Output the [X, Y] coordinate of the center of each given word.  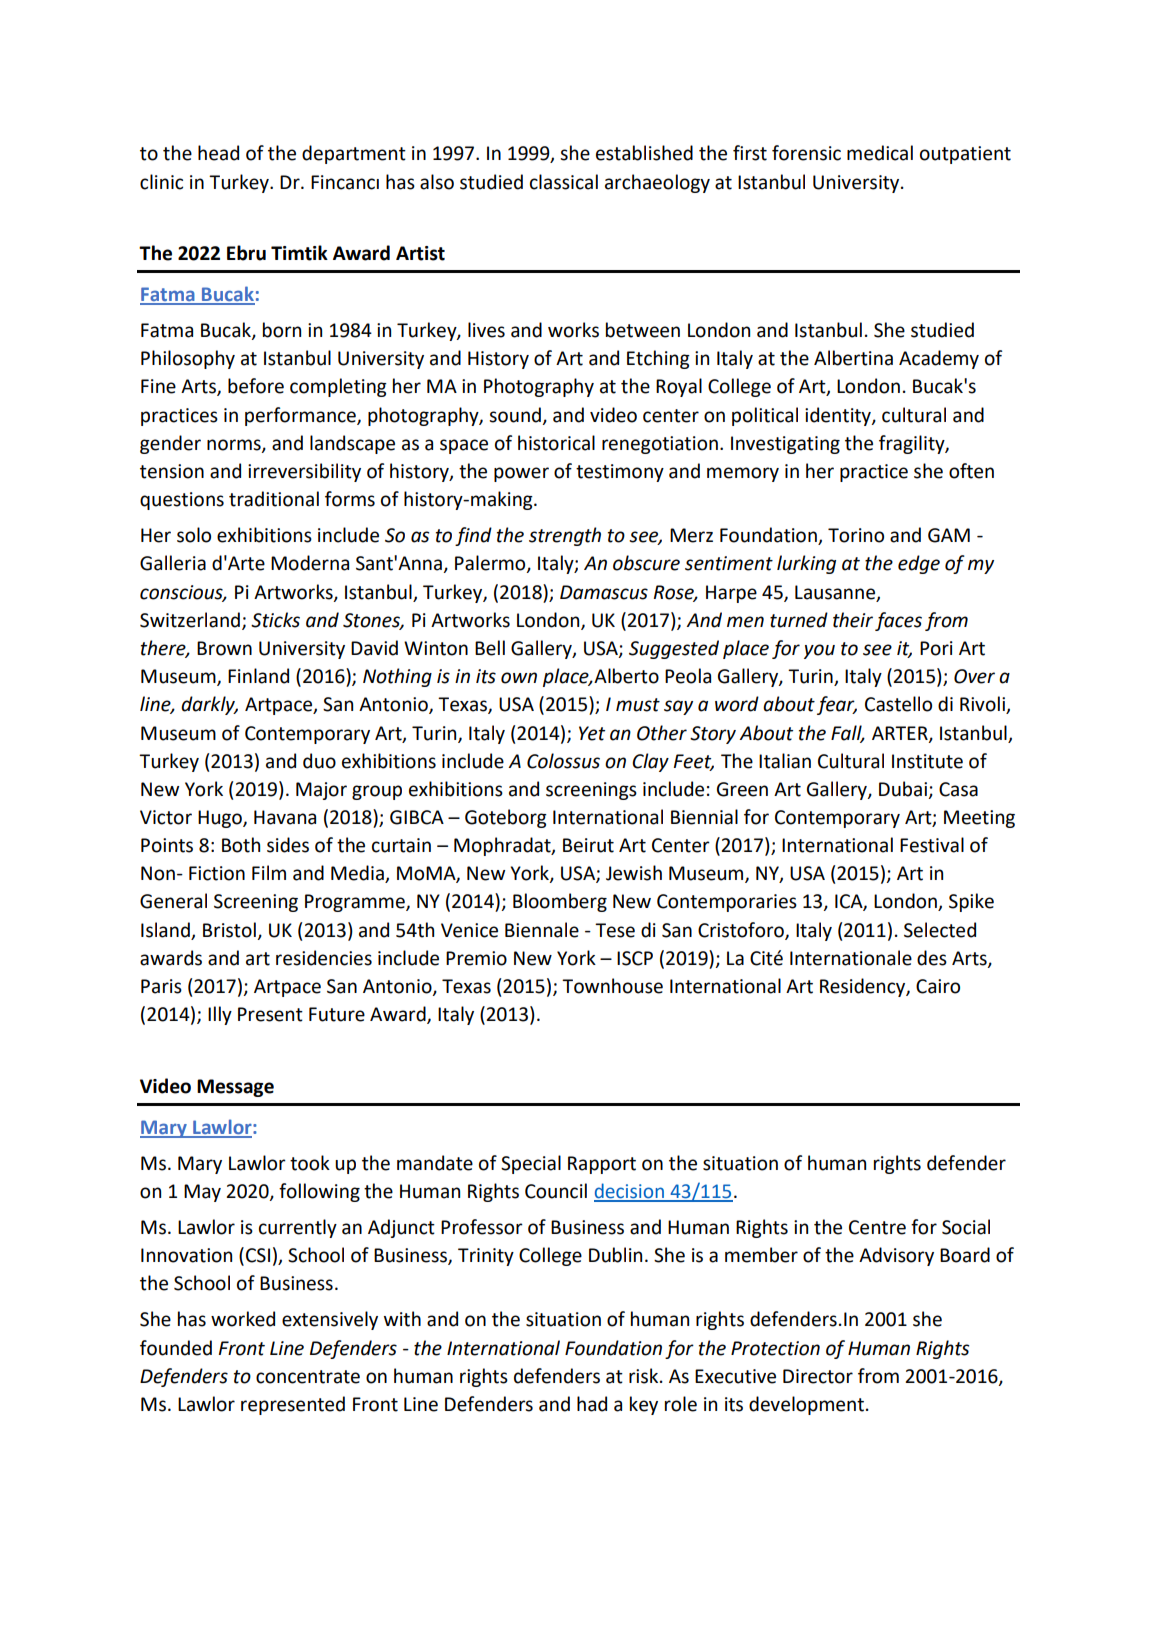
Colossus [563, 761]
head [218, 153]
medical [880, 153]
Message [235, 1088]
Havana [285, 817]
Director [818, 1376]
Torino [856, 535]
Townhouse [612, 986]
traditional [274, 499]
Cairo [938, 986]
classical [564, 182]
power [521, 474]
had [592, 1404]
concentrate [308, 1377]
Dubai [903, 789]
